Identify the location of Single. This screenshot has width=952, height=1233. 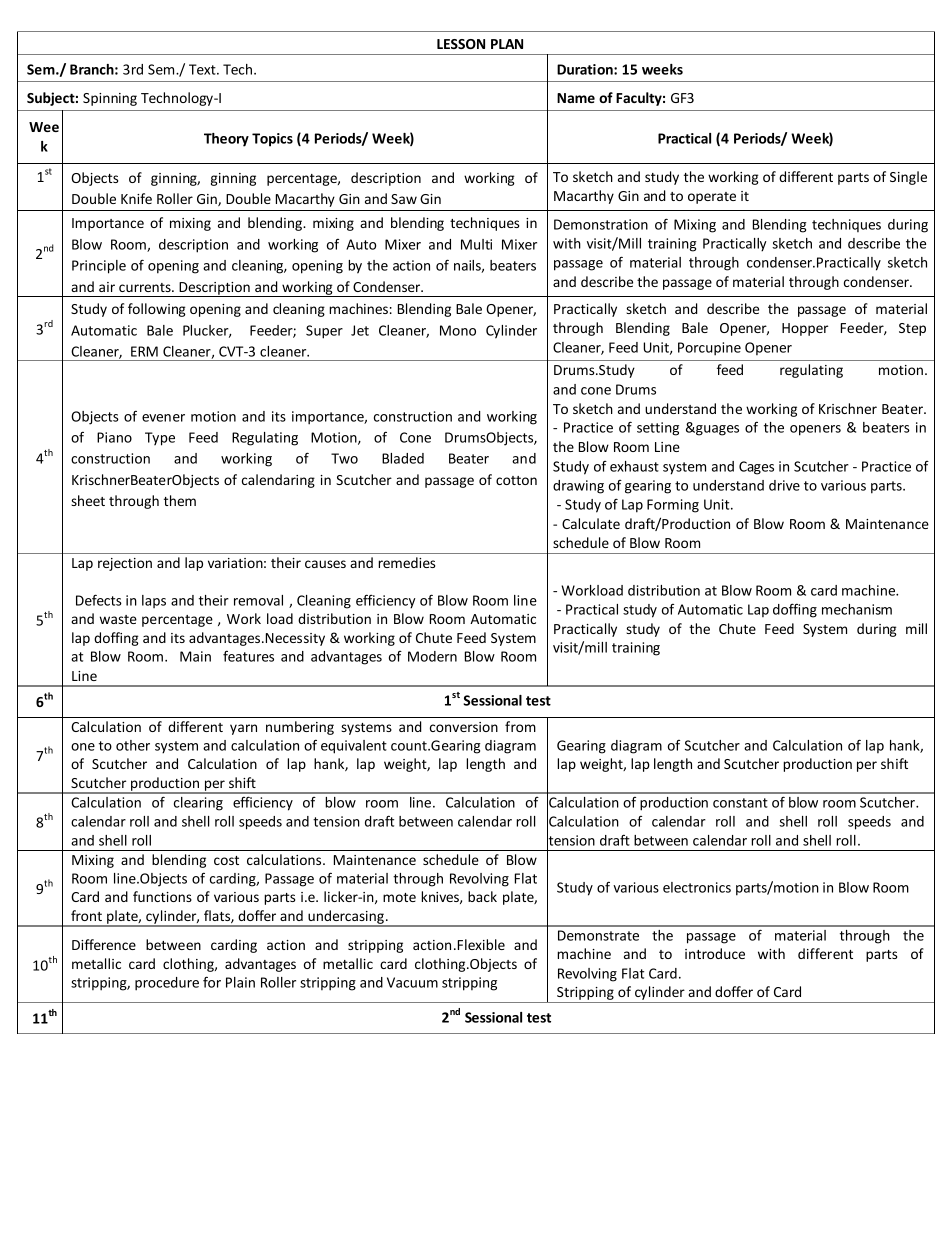
(908, 178).
